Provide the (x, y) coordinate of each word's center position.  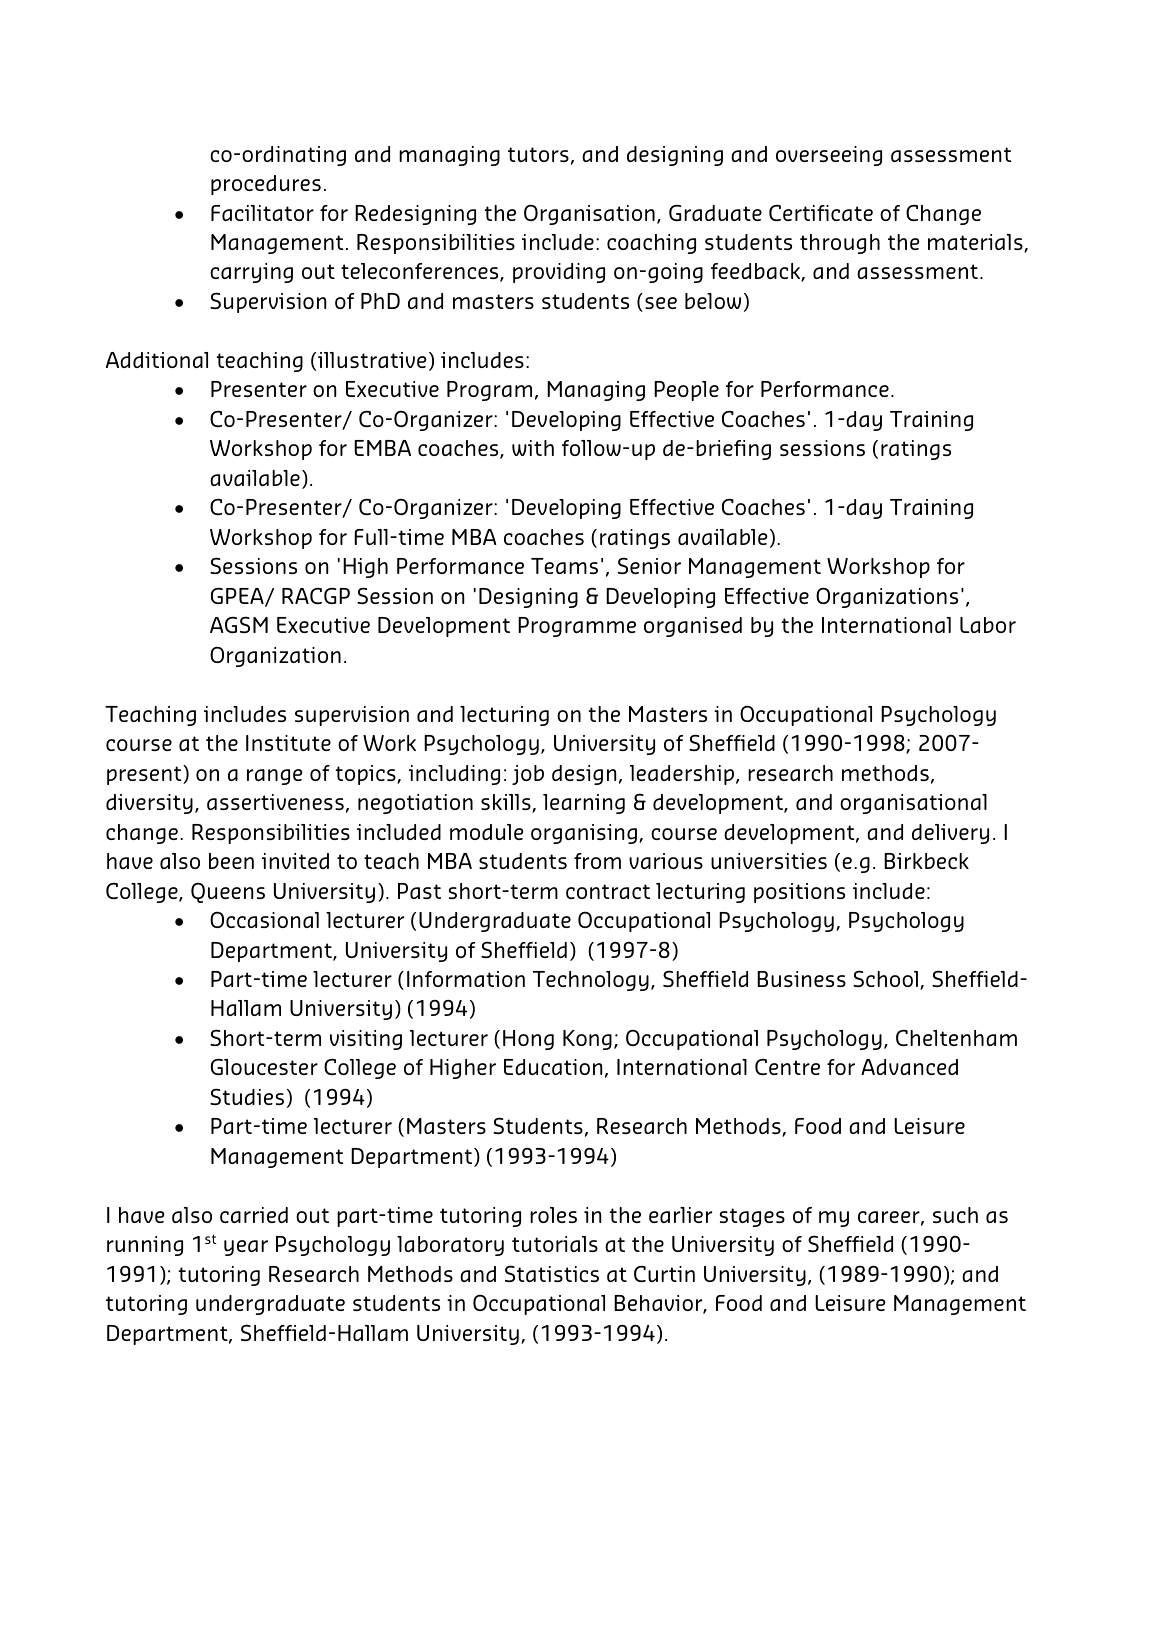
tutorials (555, 1244)
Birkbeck (926, 861)
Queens (228, 893)
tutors (538, 154)
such (955, 1215)
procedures (266, 185)
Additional (157, 360)
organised (693, 627)
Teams (564, 566)
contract (608, 891)
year (246, 1248)
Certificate (821, 213)
